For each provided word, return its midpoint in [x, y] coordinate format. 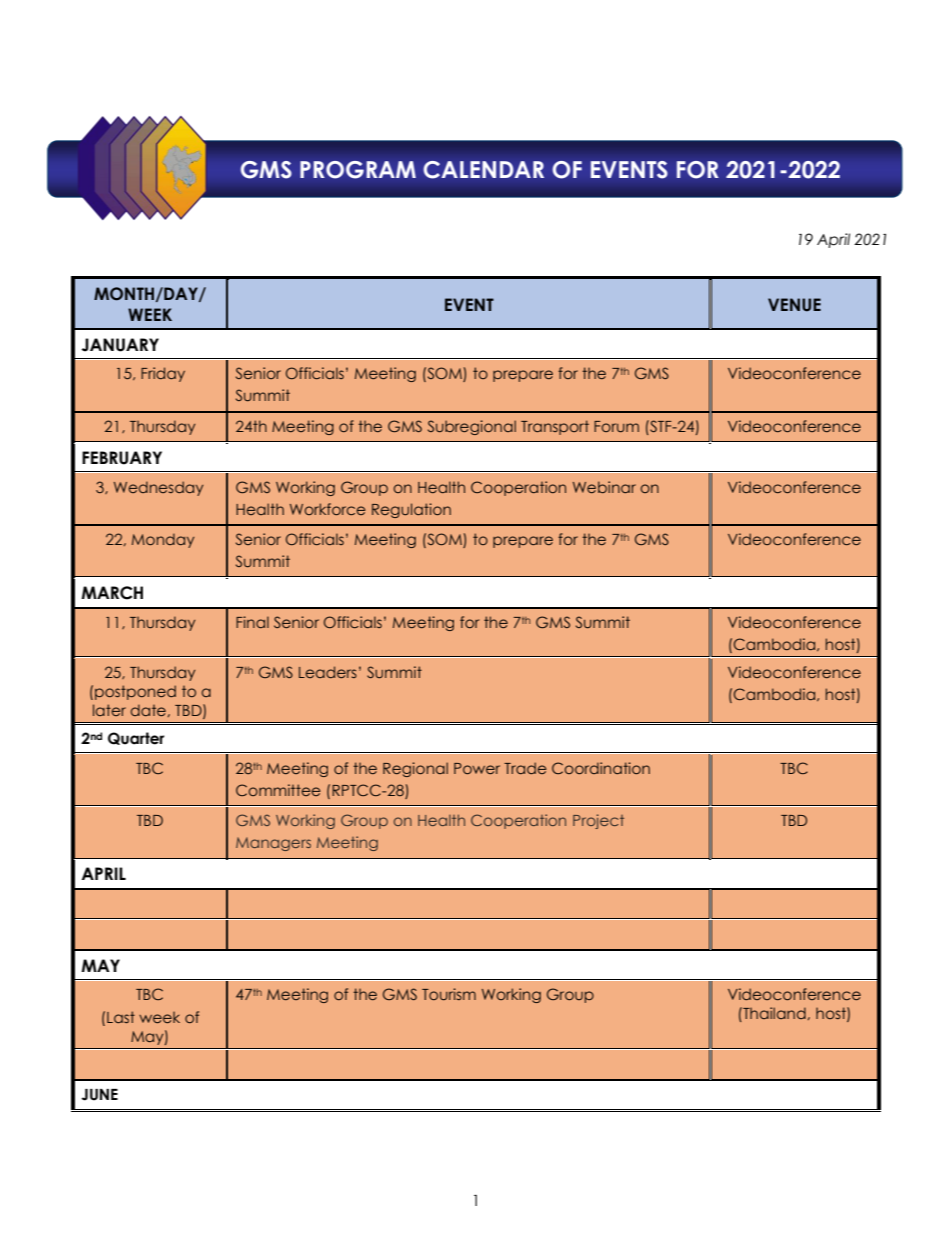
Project [598, 821]
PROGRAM [358, 170]
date [148, 710]
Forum [616, 426]
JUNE [99, 1095]
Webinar [604, 487]
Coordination [601, 768]
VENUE [794, 305]
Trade [525, 768]
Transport [555, 427]
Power [477, 768]
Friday [163, 374]
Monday [163, 540]
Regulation [411, 510]
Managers [273, 844]
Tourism [449, 994]
